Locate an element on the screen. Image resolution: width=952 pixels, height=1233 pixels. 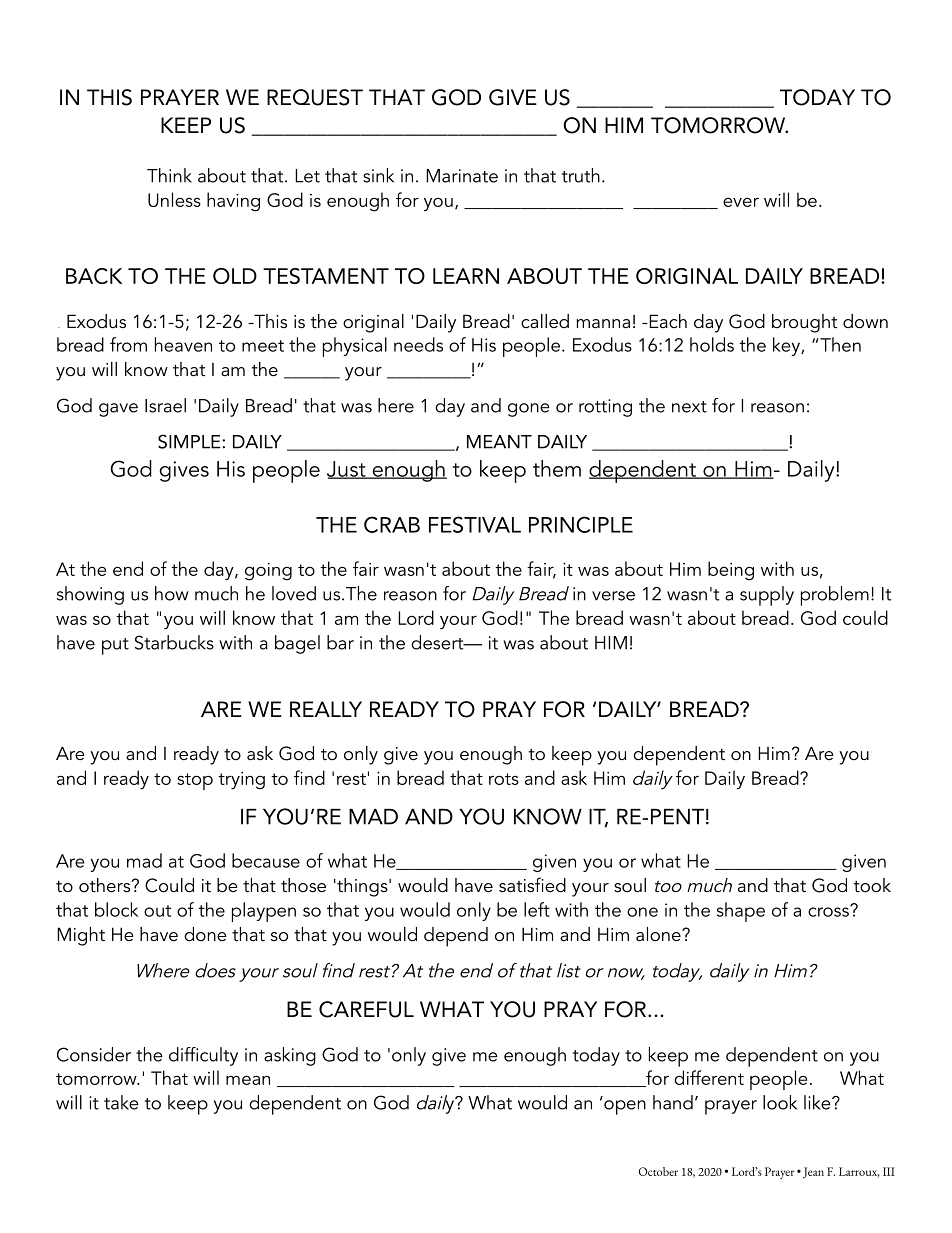
open is located at coordinates (625, 1107).
